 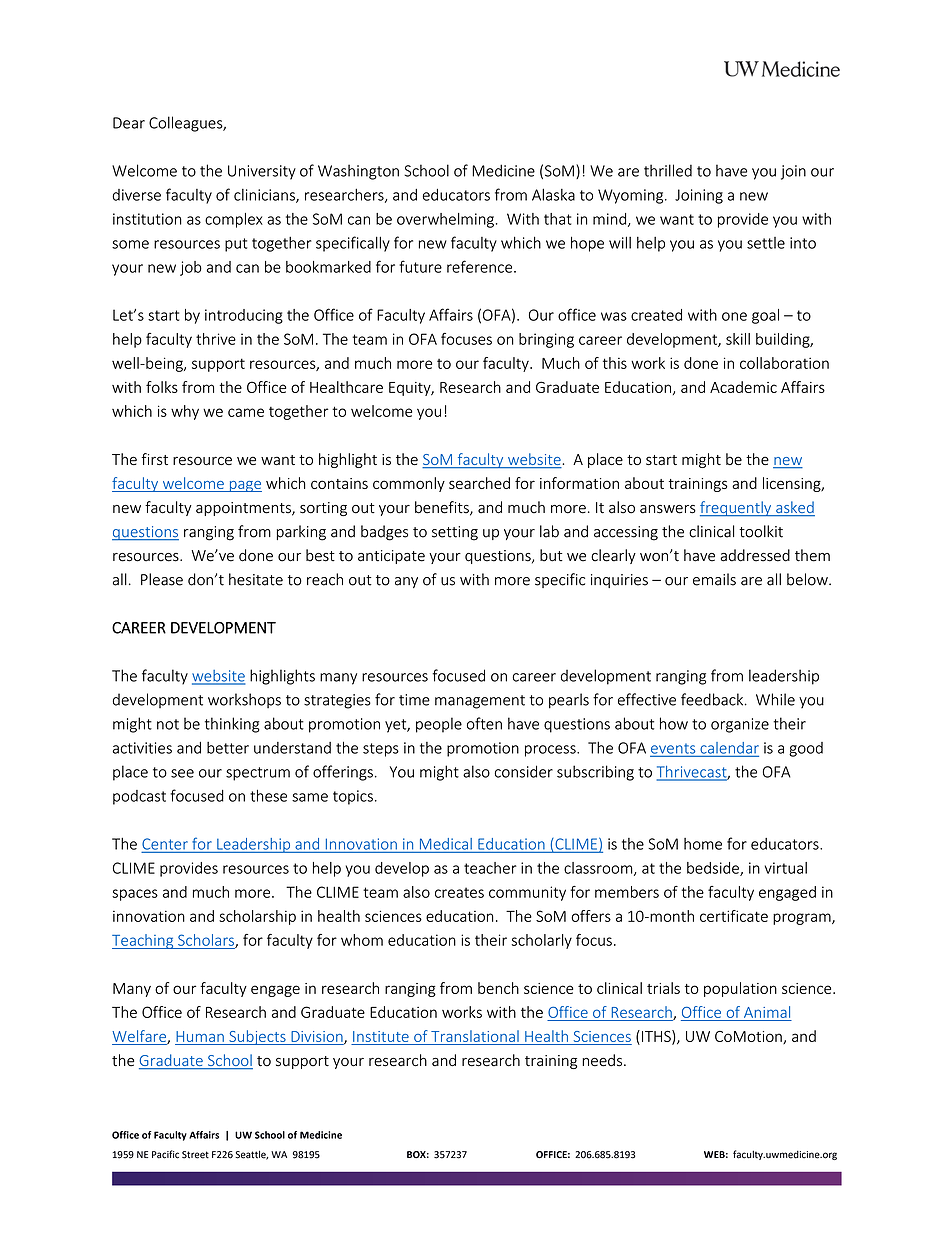 I want to click on University, so click(x=262, y=172).
